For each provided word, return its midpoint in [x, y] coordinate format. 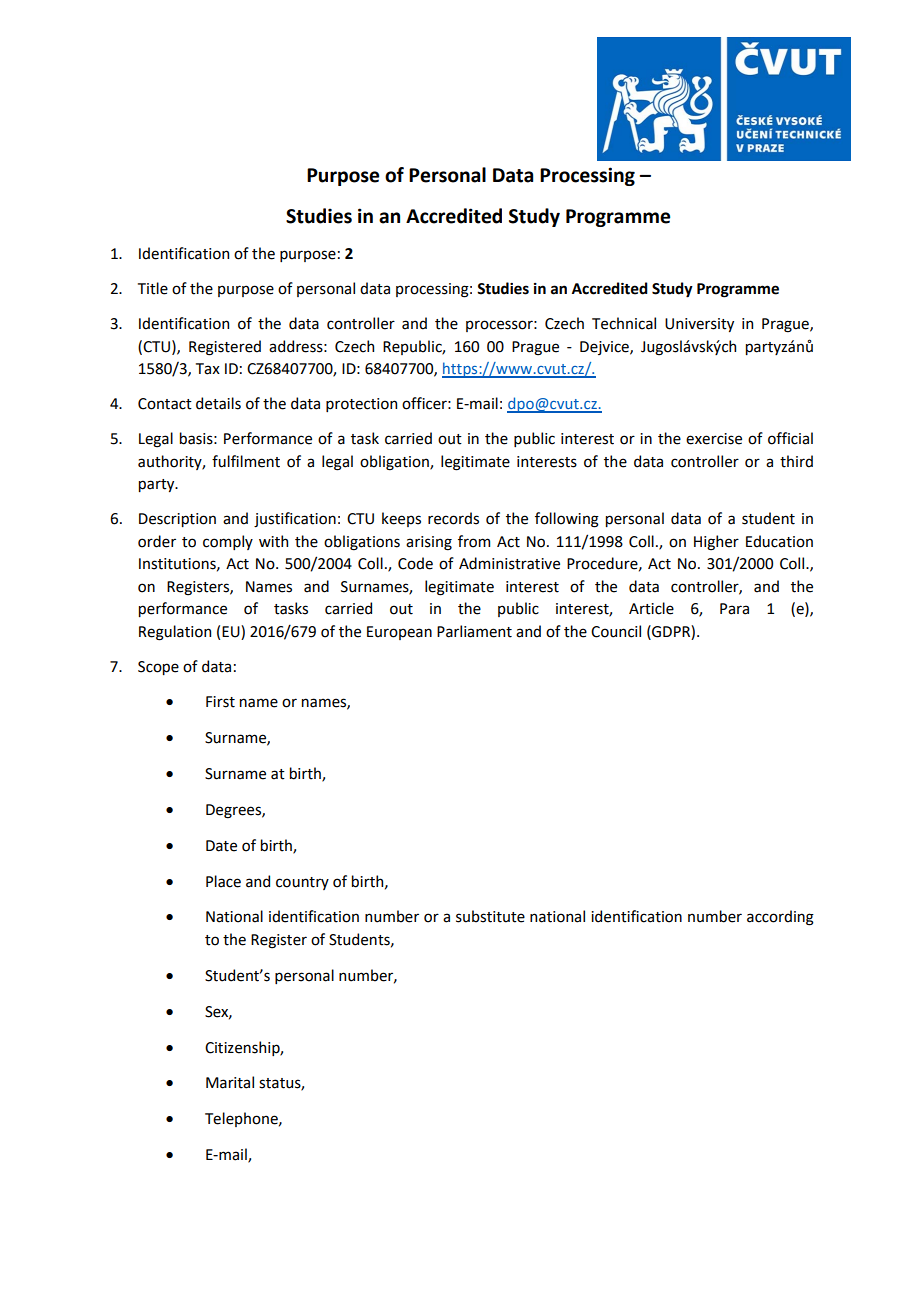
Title [153, 288]
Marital [230, 1082]
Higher [716, 543]
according [780, 918]
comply [228, 542]
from [474, 541]
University [699, 325]
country [302, 883]
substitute [490, 916]
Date [221, 846]
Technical [624, 323]
